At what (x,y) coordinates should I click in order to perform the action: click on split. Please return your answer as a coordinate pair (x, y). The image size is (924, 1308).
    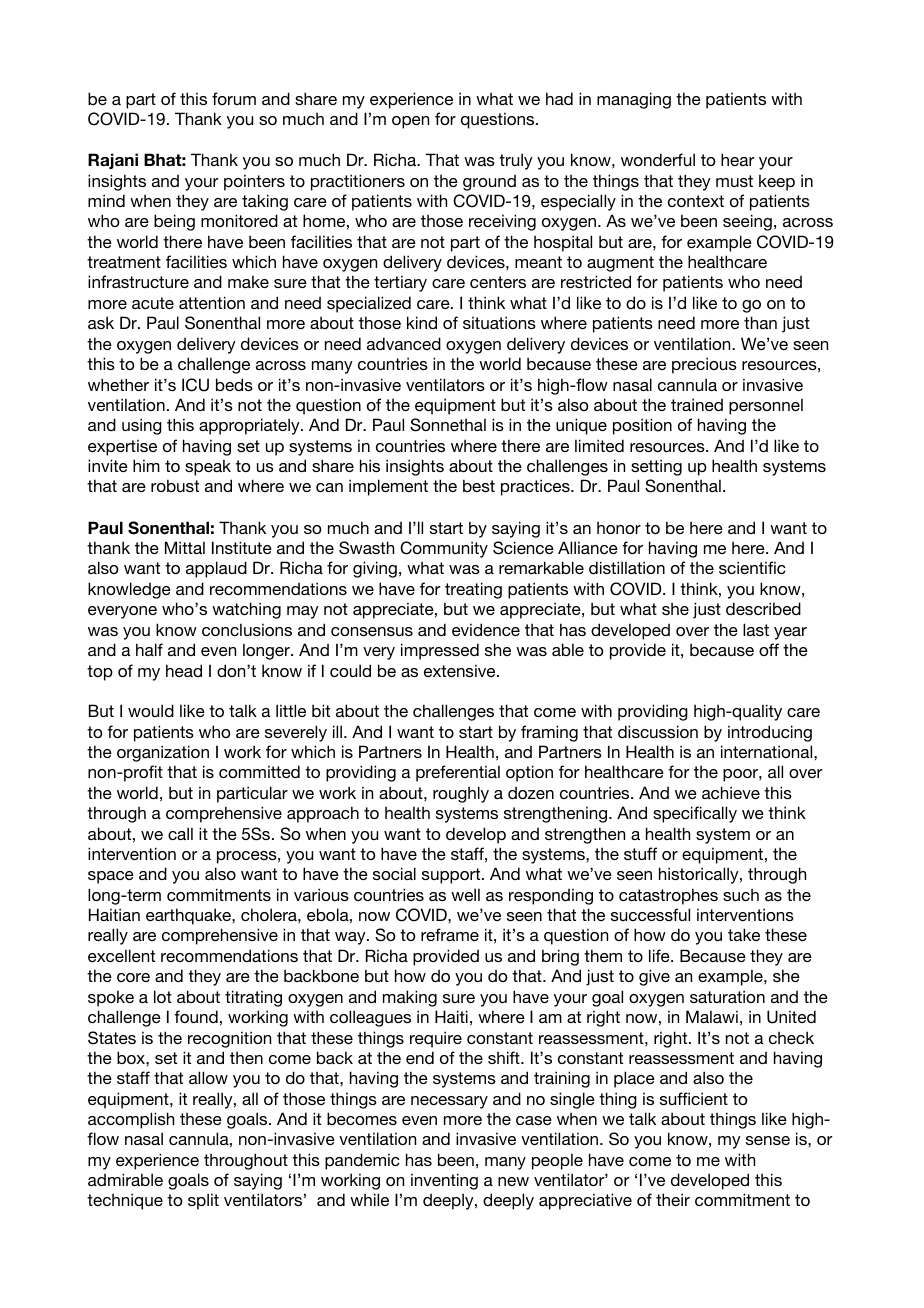
    Looking at the image, I should click on (203, 1201).
